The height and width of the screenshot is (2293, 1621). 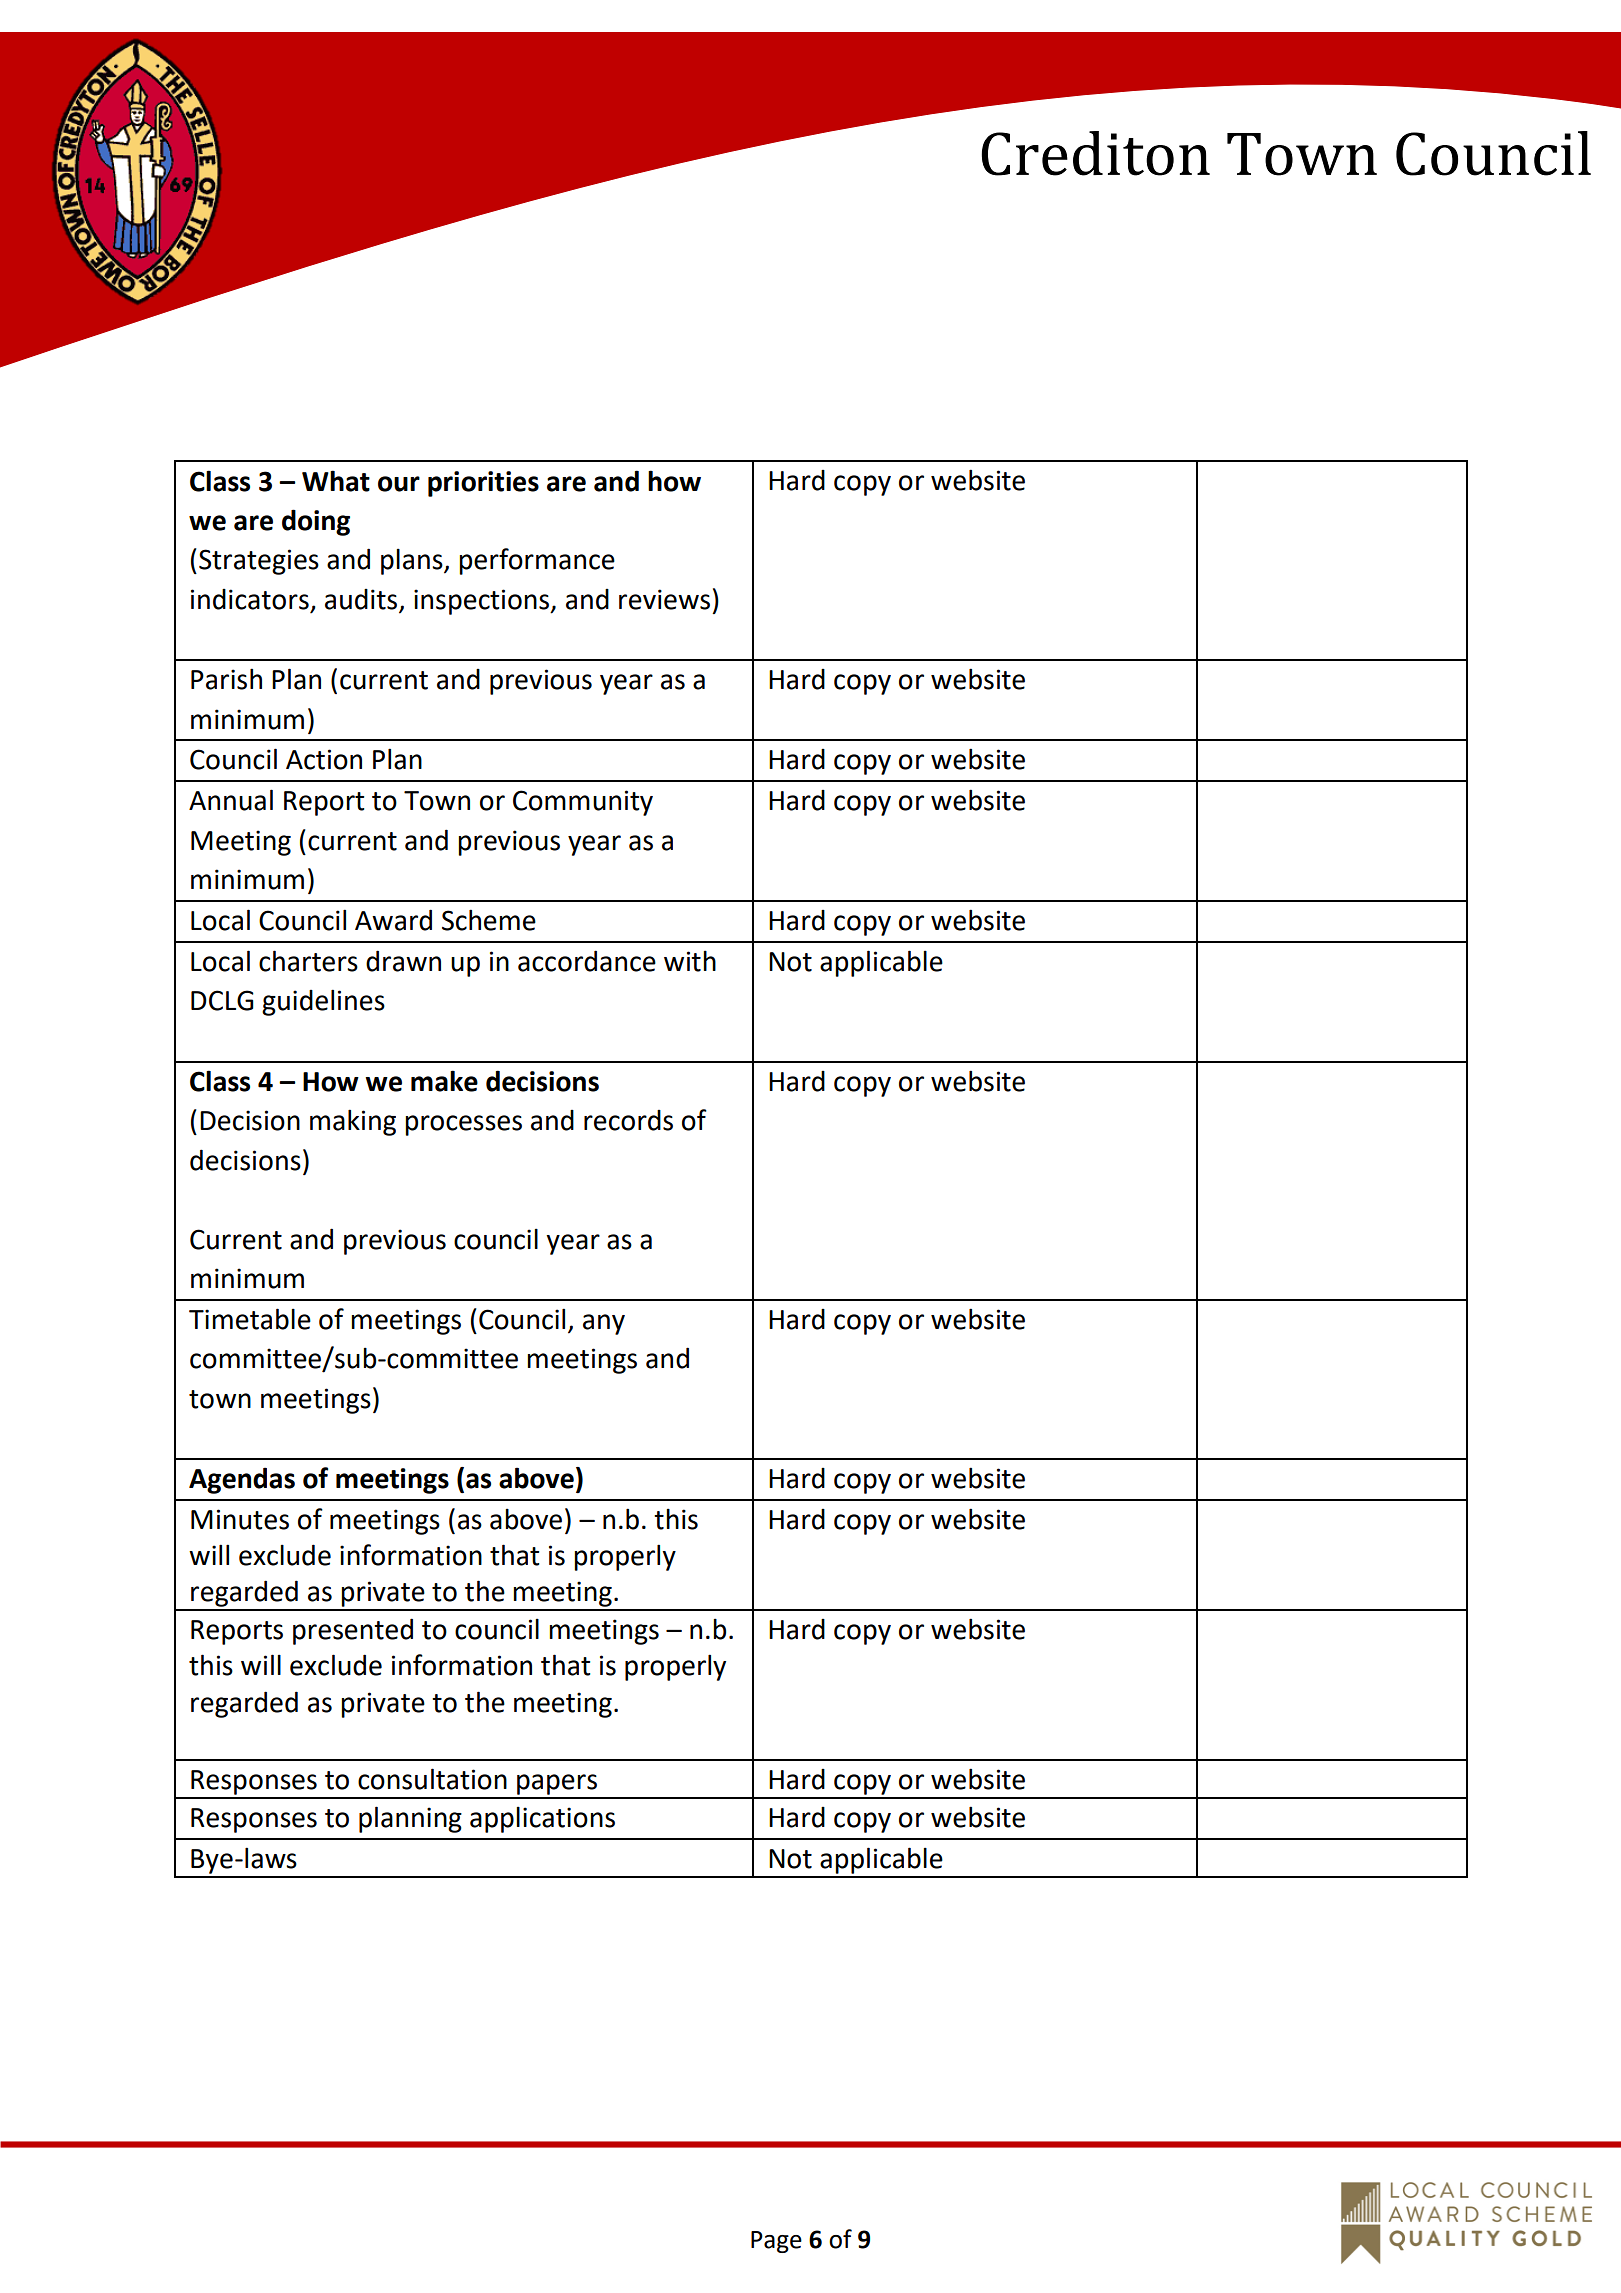 I want to click on doing, so click(x=316, y=522).
